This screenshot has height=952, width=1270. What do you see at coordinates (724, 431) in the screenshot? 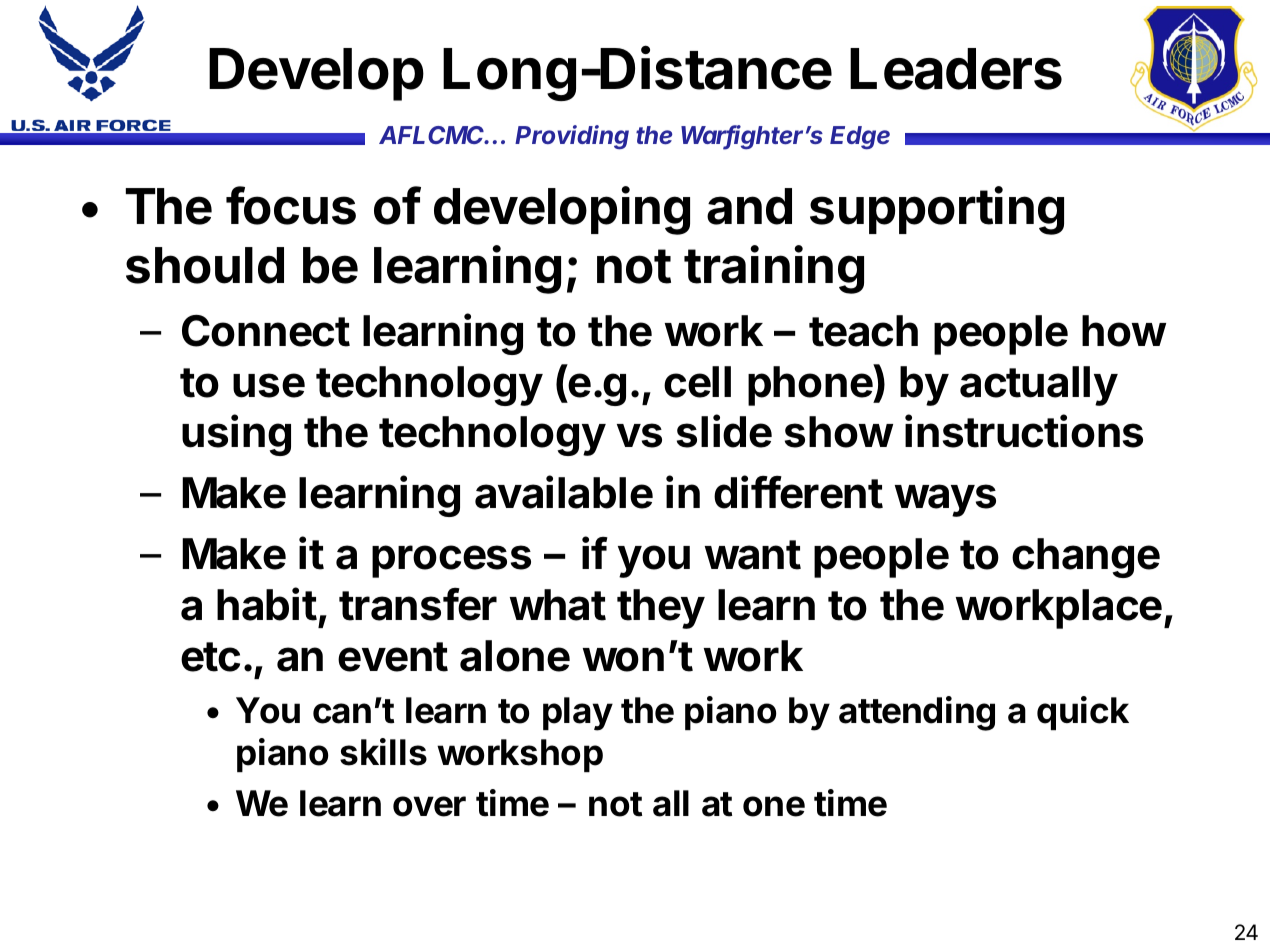
I see `slide` at bounding box center [724, 431].
